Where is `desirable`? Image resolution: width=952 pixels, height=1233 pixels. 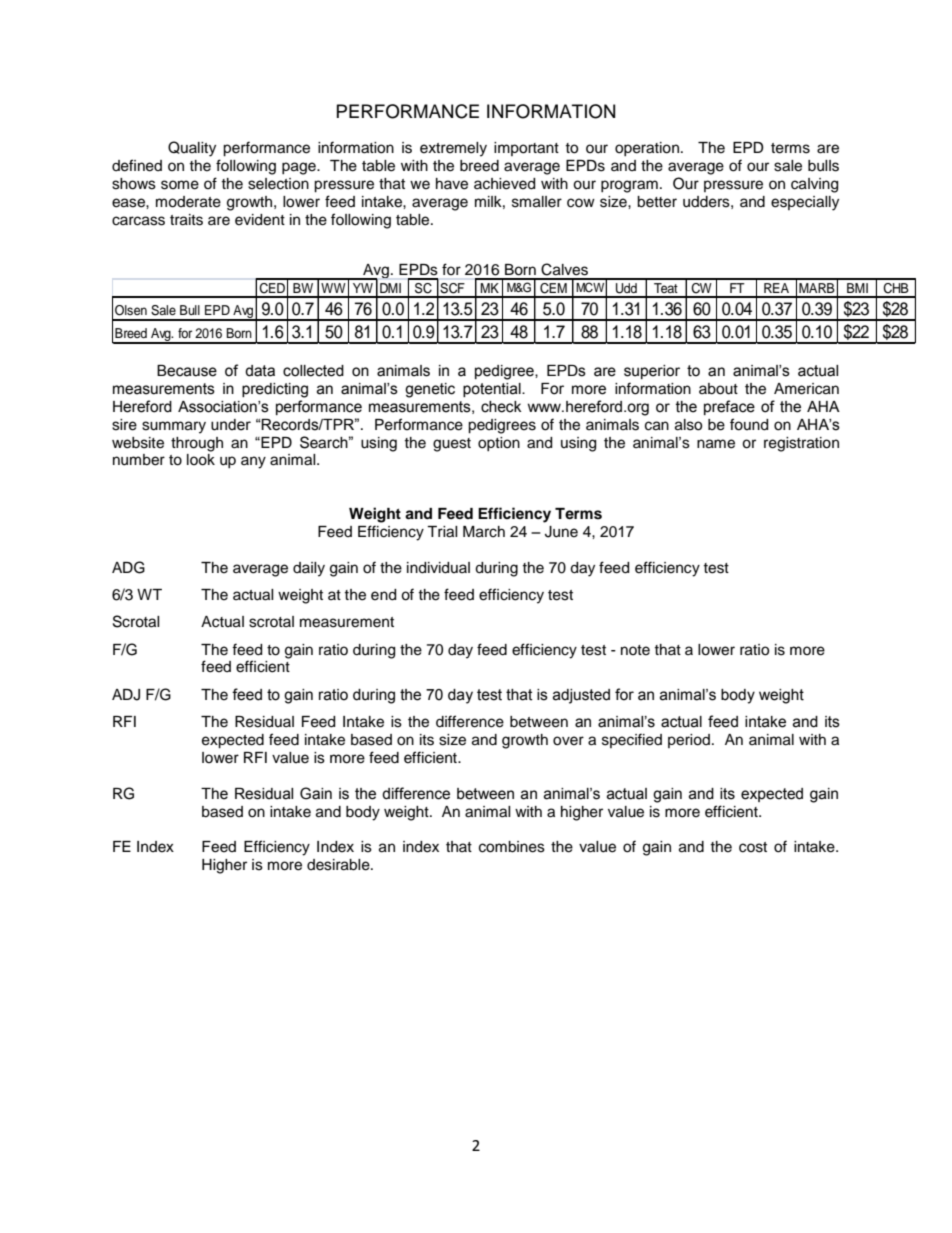
desirable is located at coordinates (339, 865).
